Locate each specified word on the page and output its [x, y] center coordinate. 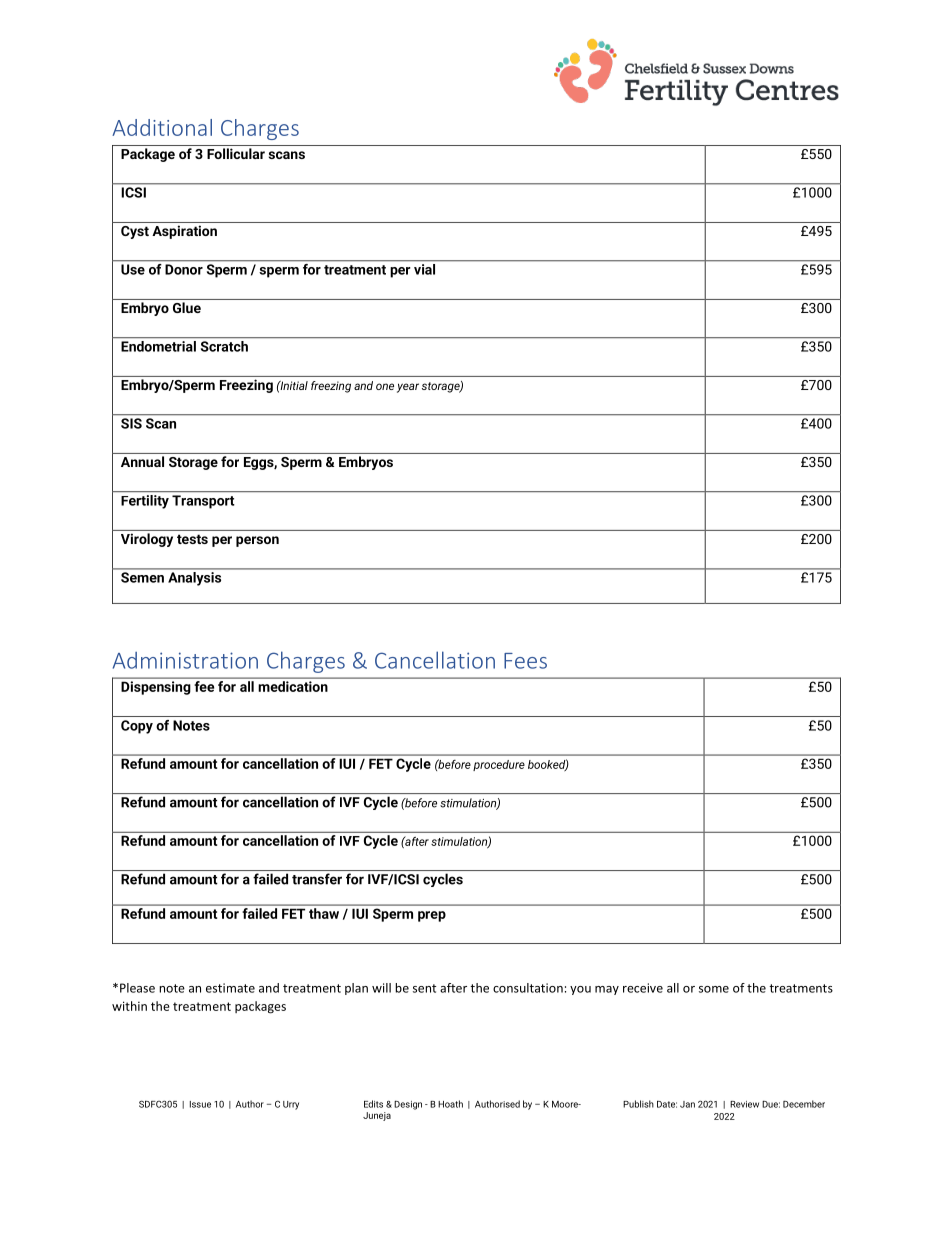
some [714, 989]
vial [424, 268]
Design [408, 1105]
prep [432, 916]
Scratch [224, 346]
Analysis [195, 579]
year [408, 388]
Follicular [236, 153]
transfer [317, 879]
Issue [200, 1104]
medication [293, 686]
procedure [499, 765]
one [385, 386]
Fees [525, 661]
